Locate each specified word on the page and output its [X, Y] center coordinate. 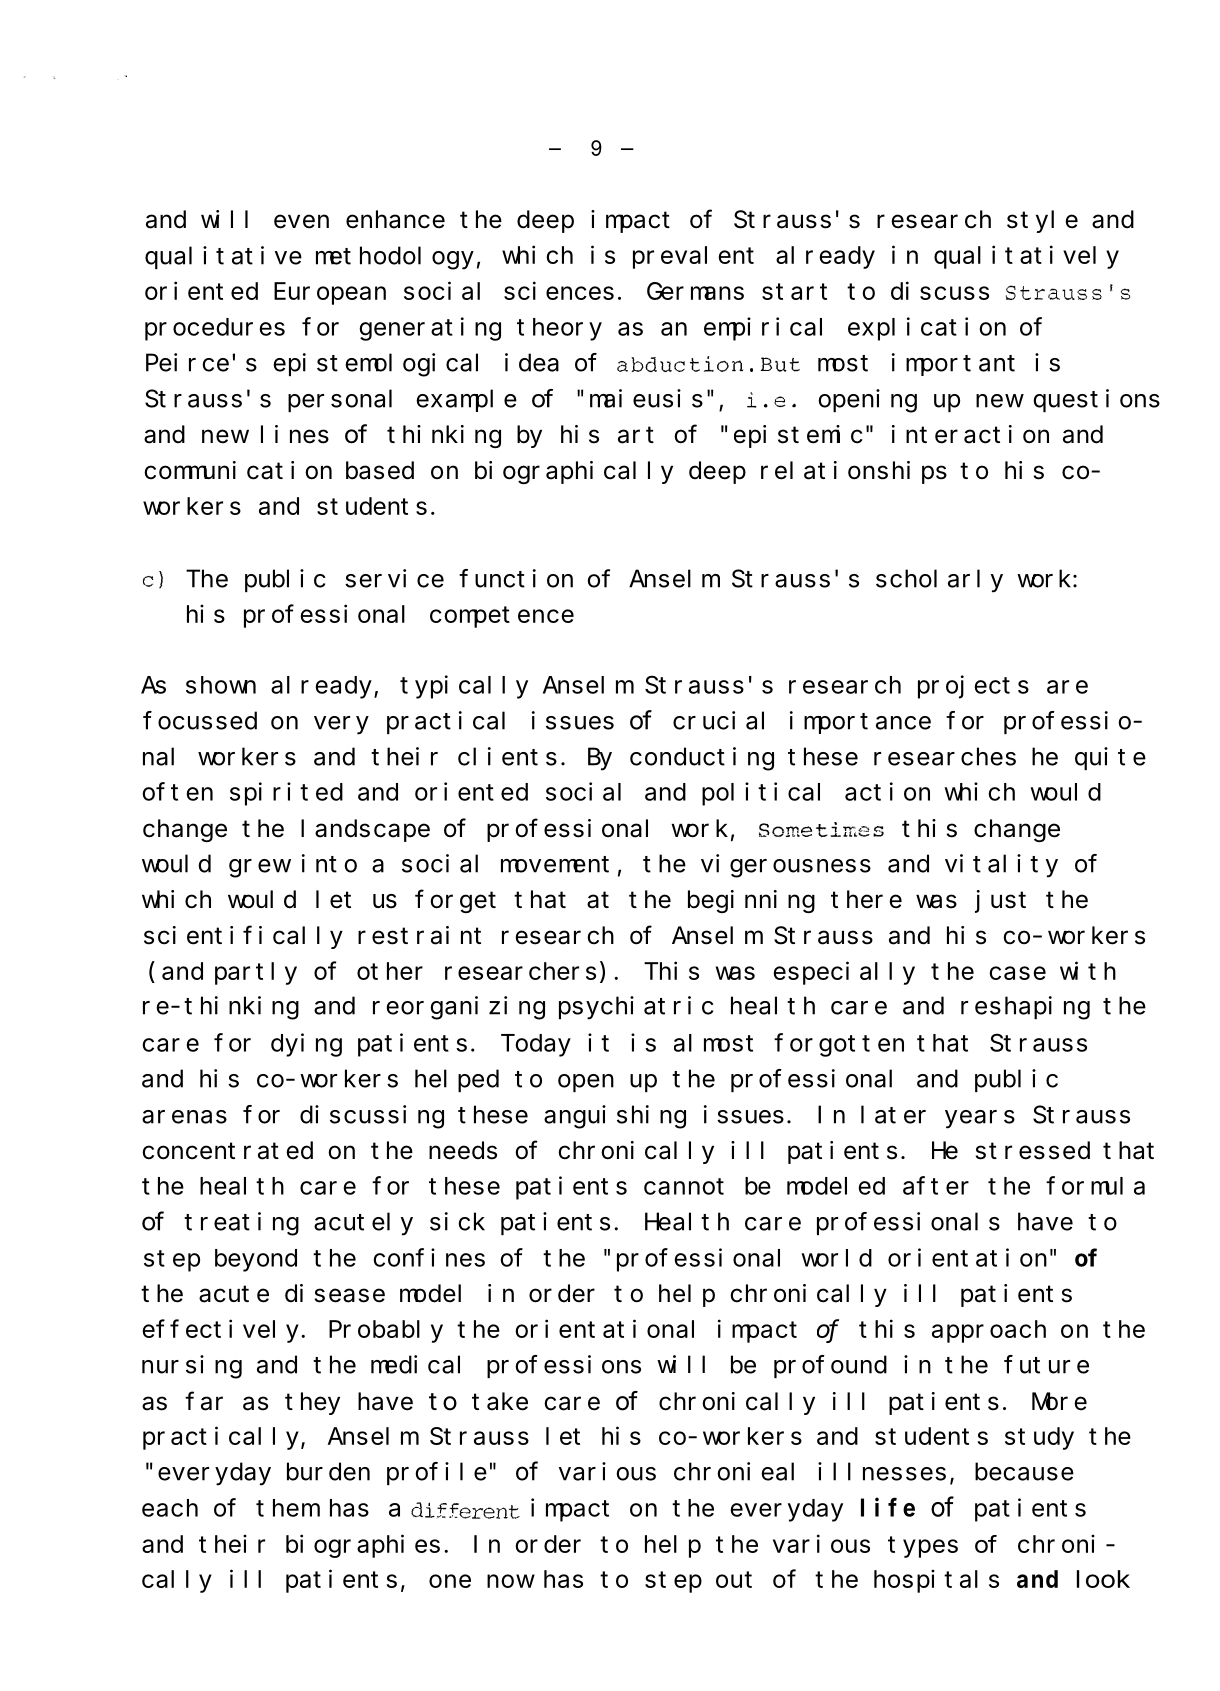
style [1042, 221]
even [301, 222]
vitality [1001, 866]
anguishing [615, 1117]
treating [241, 1224]
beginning [751, 901]
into [329, 863]
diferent [459, 1510]
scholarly [939, 581]
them [286, 1508]
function [516, 578]
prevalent [693, 257]
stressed [1033, 1150]
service [394, 578]
